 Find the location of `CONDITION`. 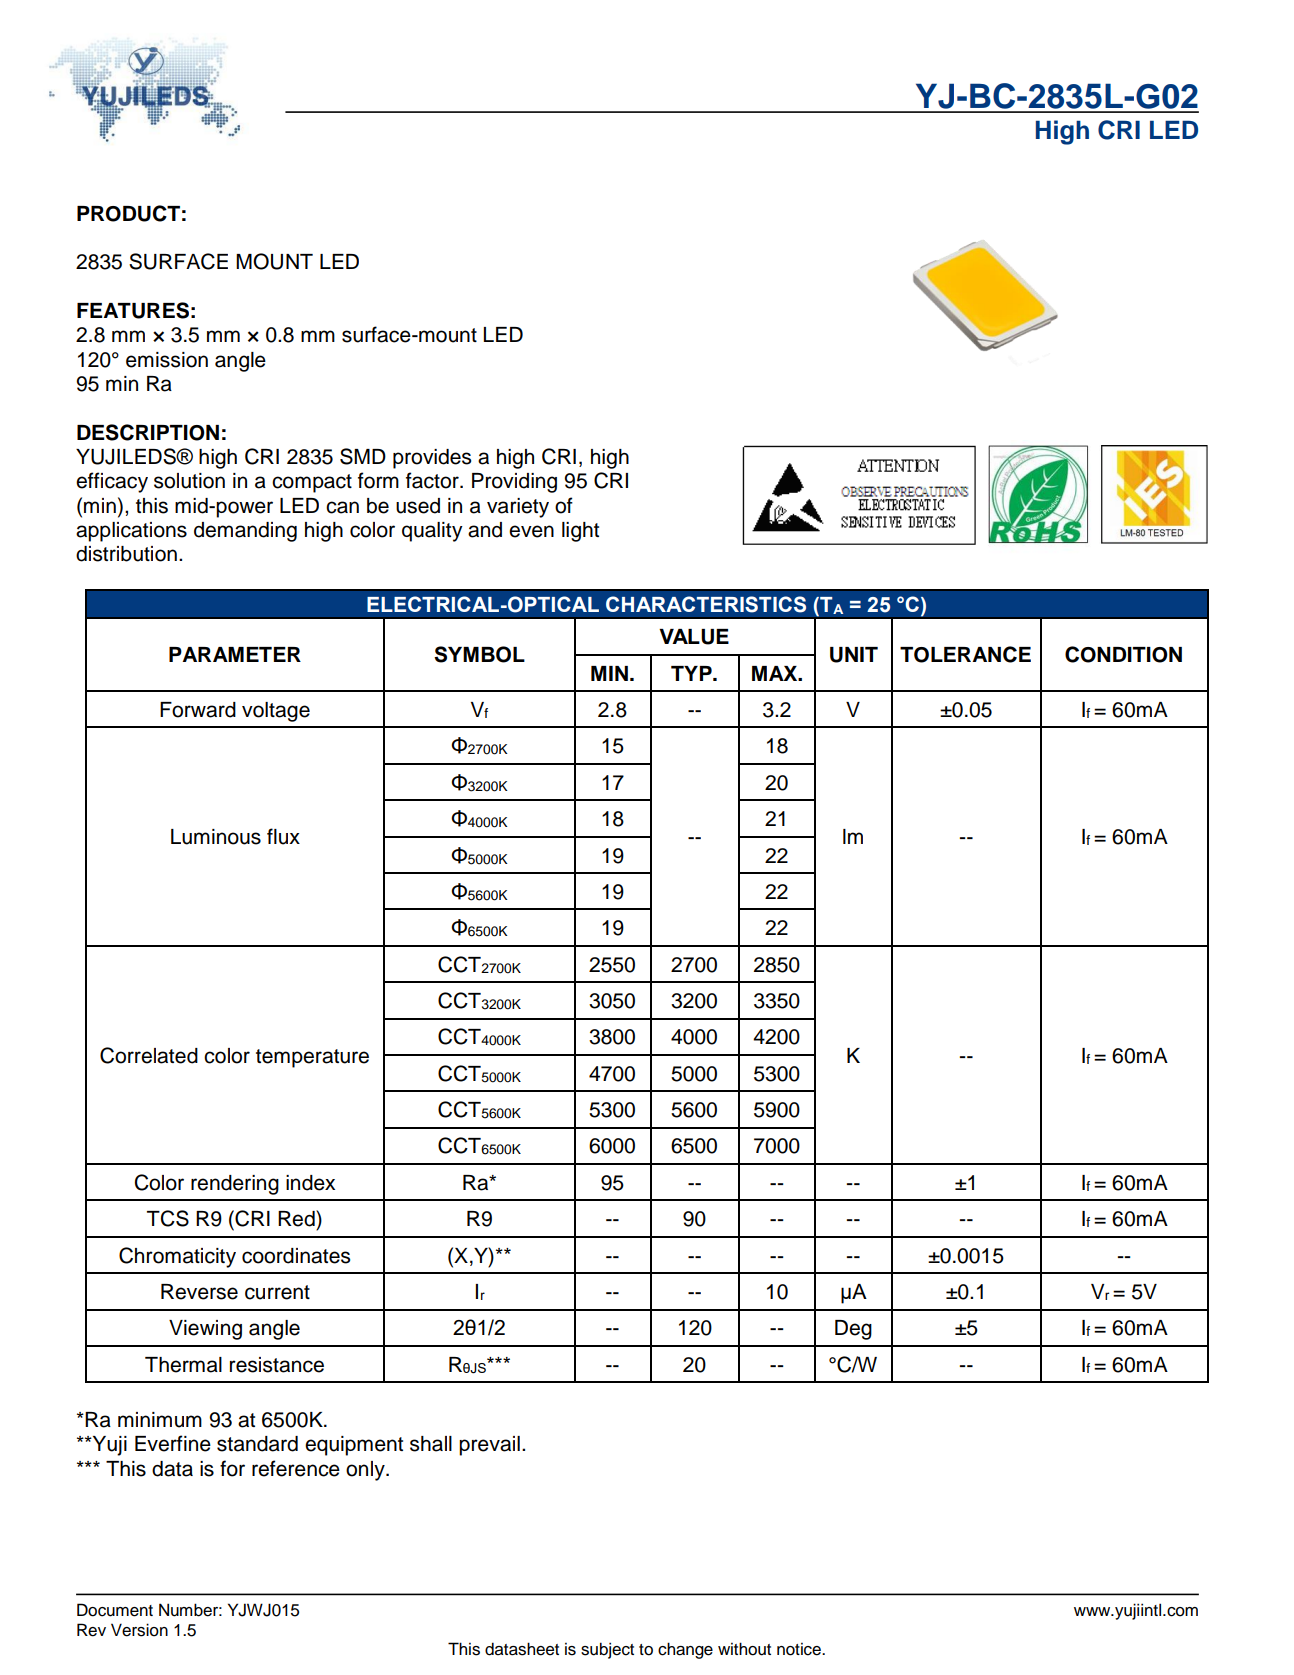

CONDITION is located at coordinates (1123, 654).
